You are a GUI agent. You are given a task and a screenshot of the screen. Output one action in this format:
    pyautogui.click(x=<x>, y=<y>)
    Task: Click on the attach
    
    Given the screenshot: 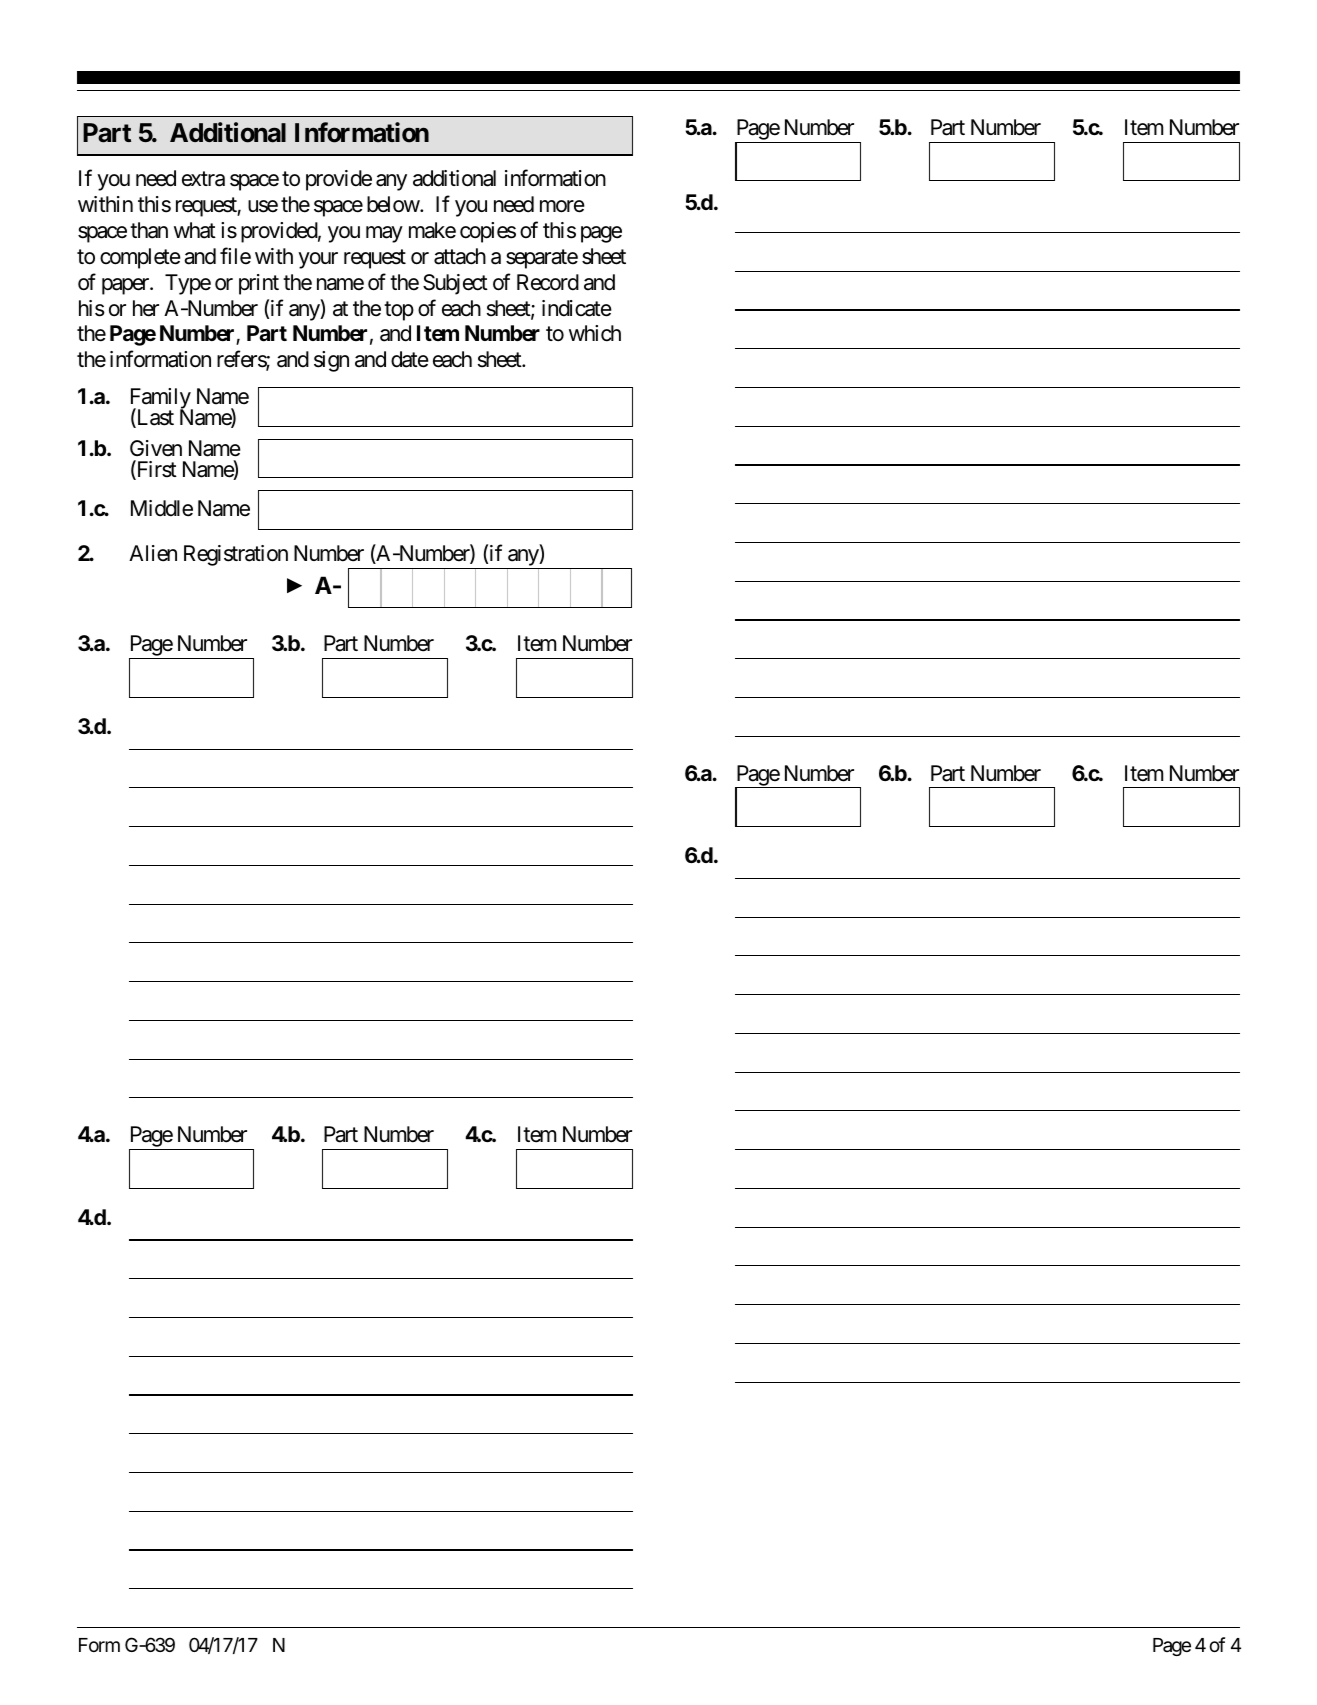 What is the action you would take?
    pyautogui.click(x=460, y=256)
